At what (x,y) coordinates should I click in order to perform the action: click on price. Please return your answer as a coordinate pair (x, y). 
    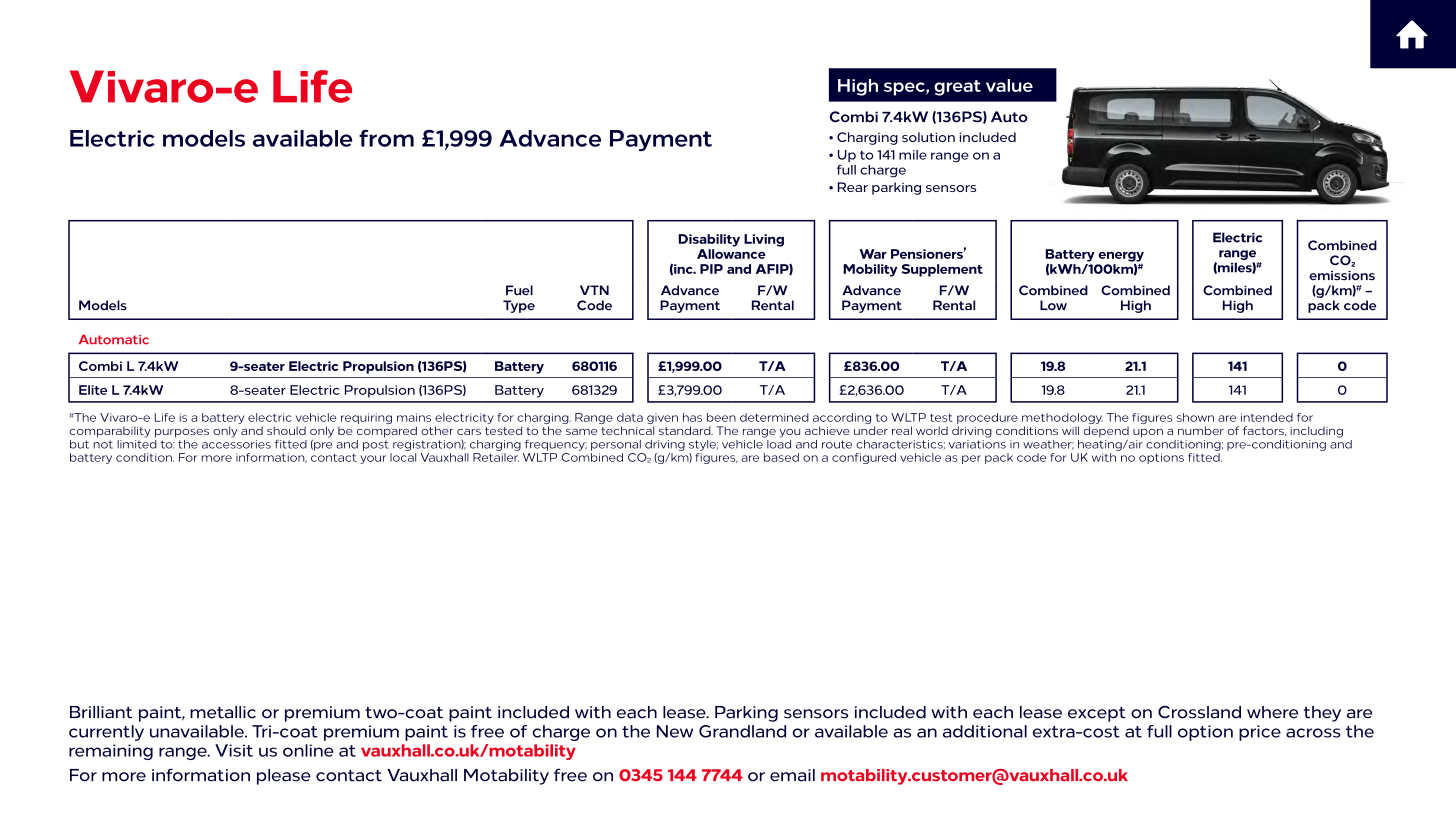
    Looking at the image, I should click on (1260, 733).
